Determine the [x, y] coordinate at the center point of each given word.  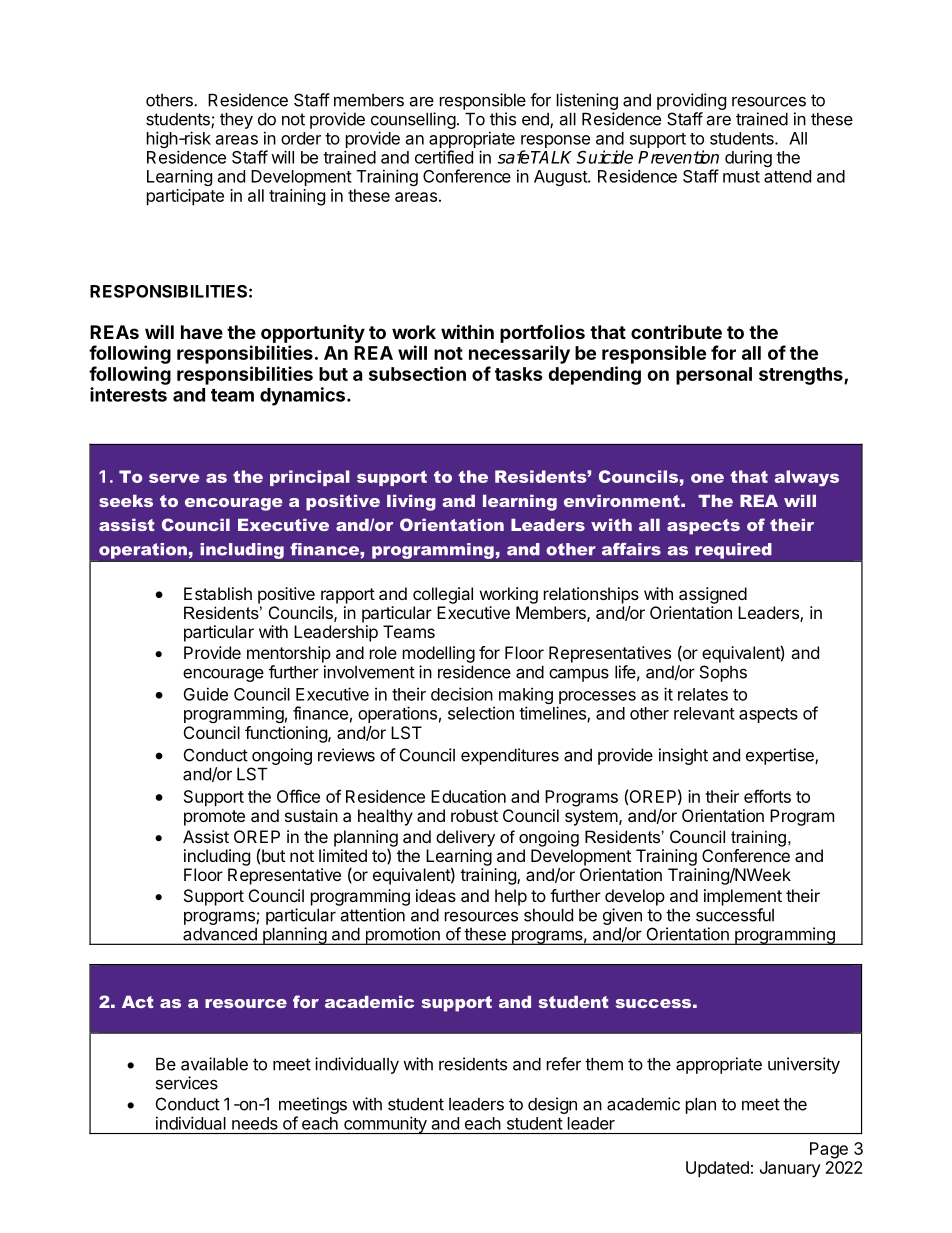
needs [255, 1123]
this [503, 119]
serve [174, 478]
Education [468, 796]
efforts [767, 796]
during [748, 158]
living [411, 503]
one [707, 478]
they [236, 120]
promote [214, 818]
